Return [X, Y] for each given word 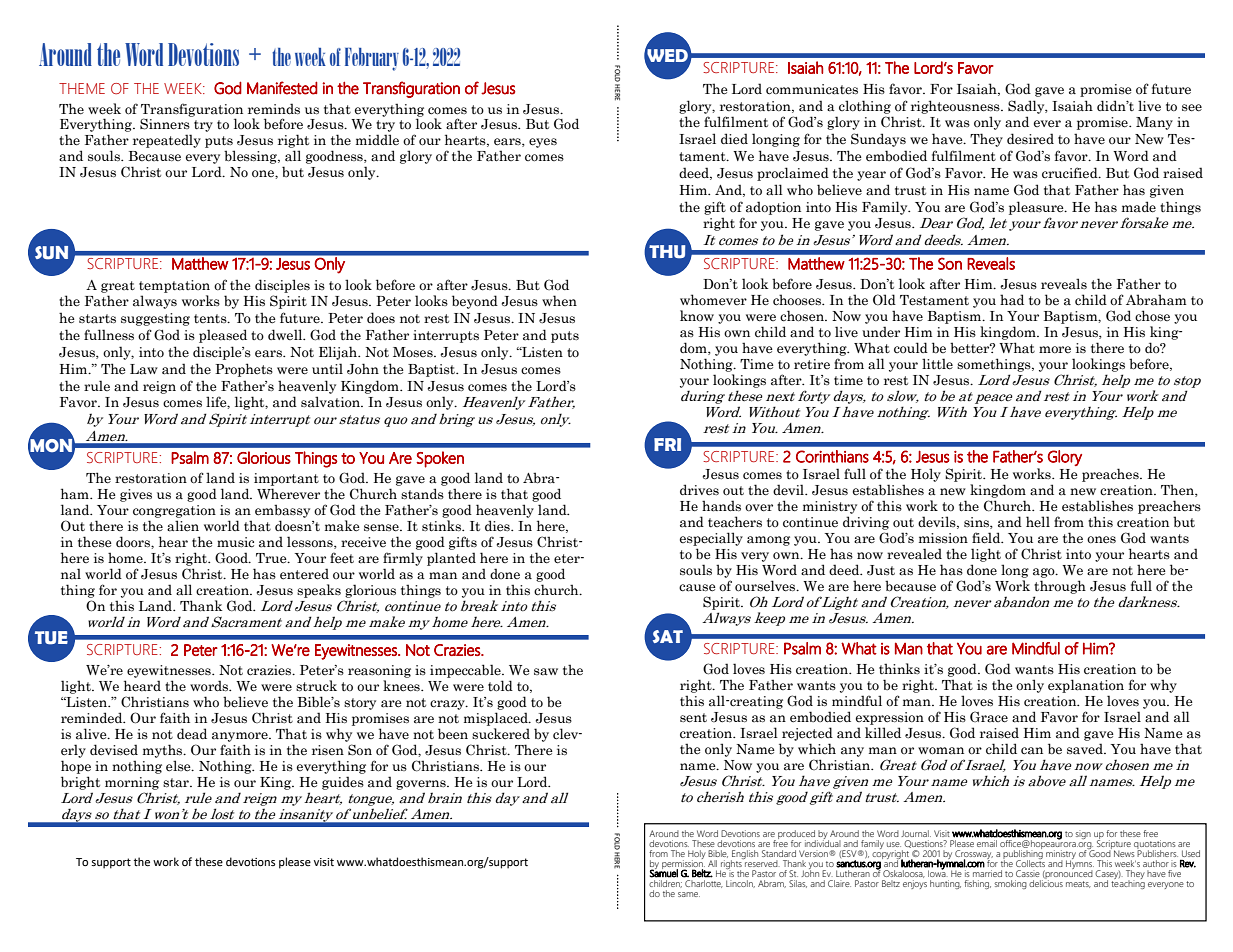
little [937, 364]
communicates [812, 89]
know [697, 315]
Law [144, 369]
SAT [668, 636]
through [1060, 587]
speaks [319, 591]
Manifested [282, 88]
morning [132, 783]
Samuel [663, 872]
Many [1154, 123]
